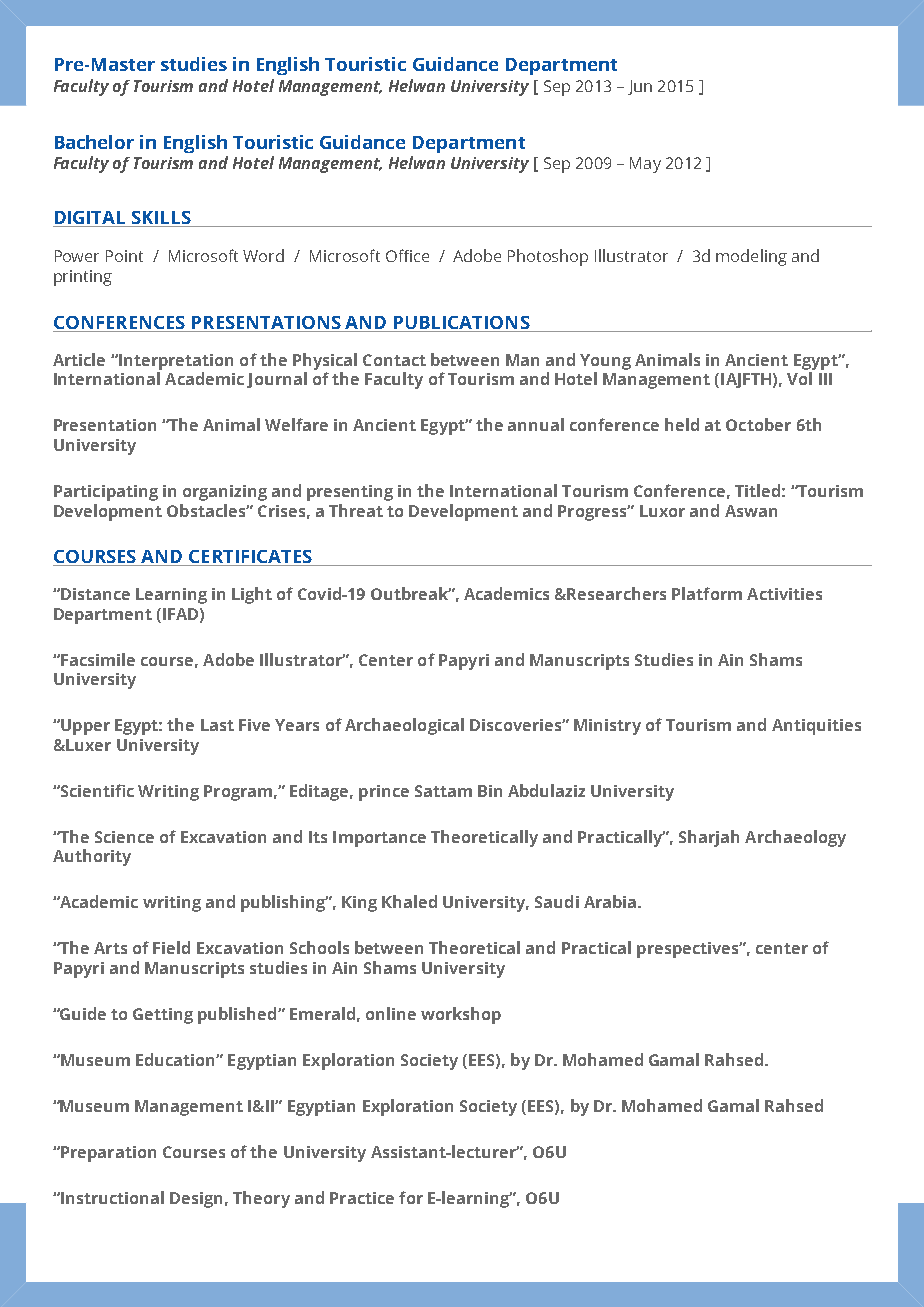 Image resolution: width=924 pixels, height=1307 pixels. I want to click on Bachelor, so click(94, 142).
